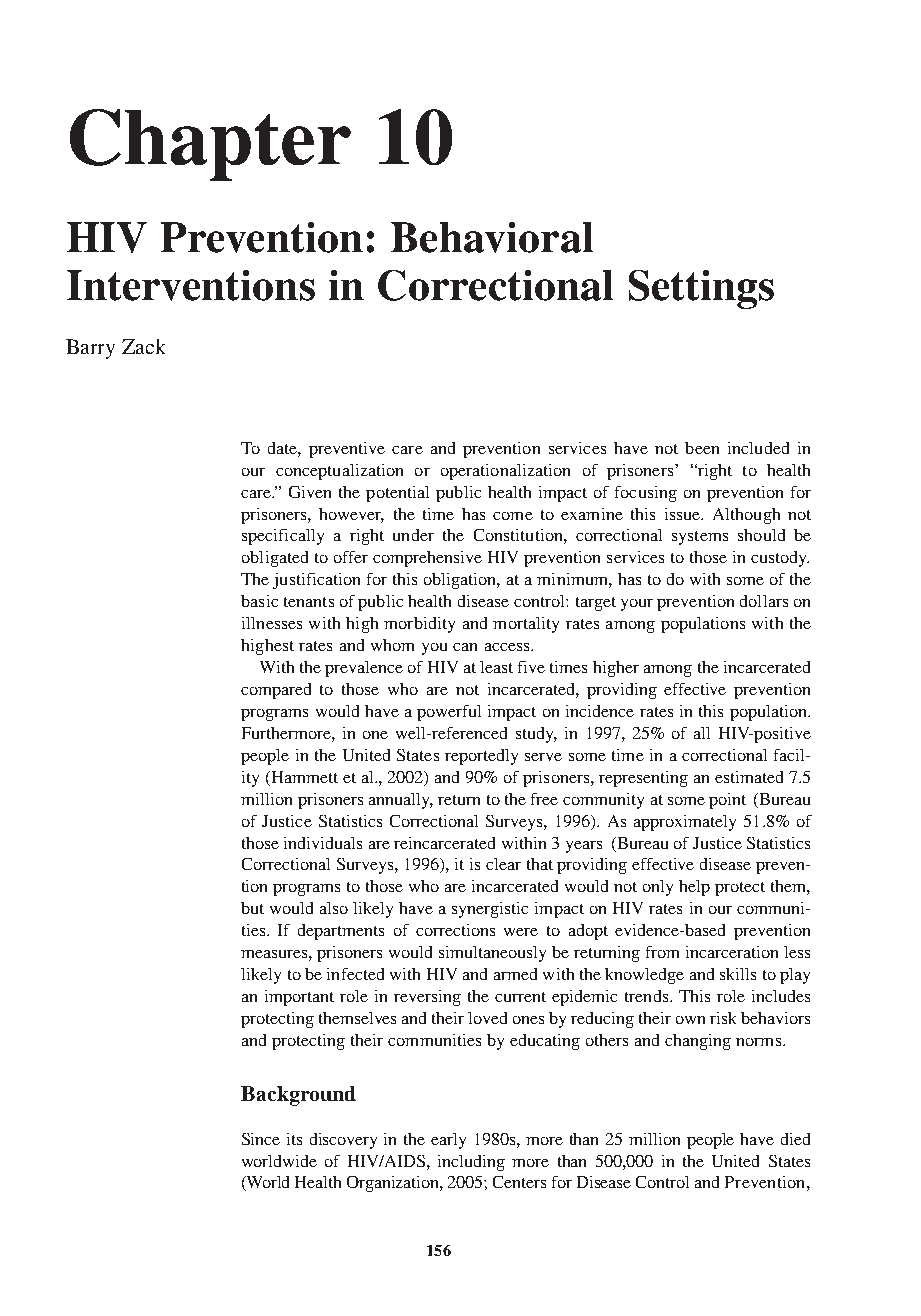  I want to click on Since, so click(261, 1139).
